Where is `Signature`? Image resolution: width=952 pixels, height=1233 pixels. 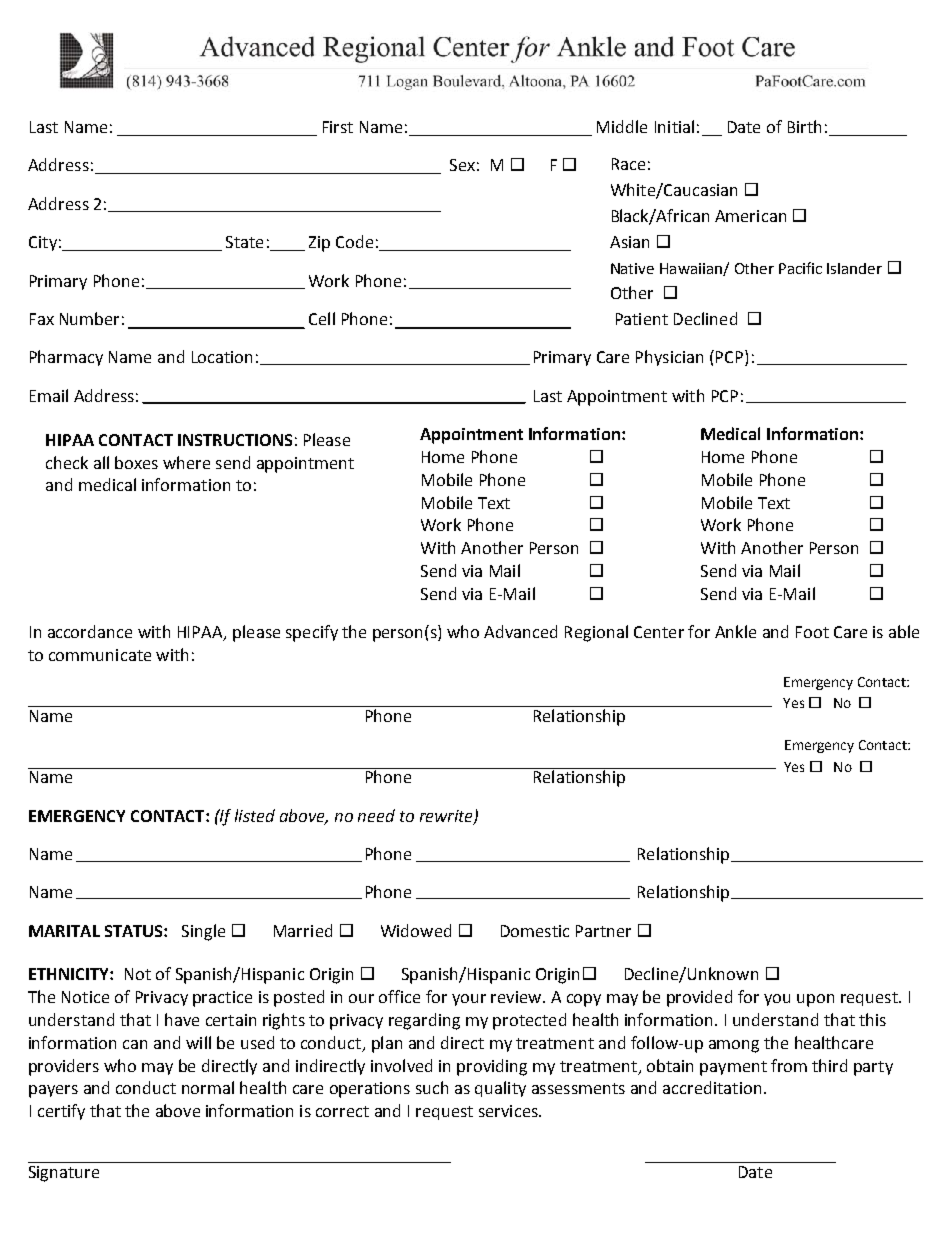
Signature is located at coordinates (64, 1174).
